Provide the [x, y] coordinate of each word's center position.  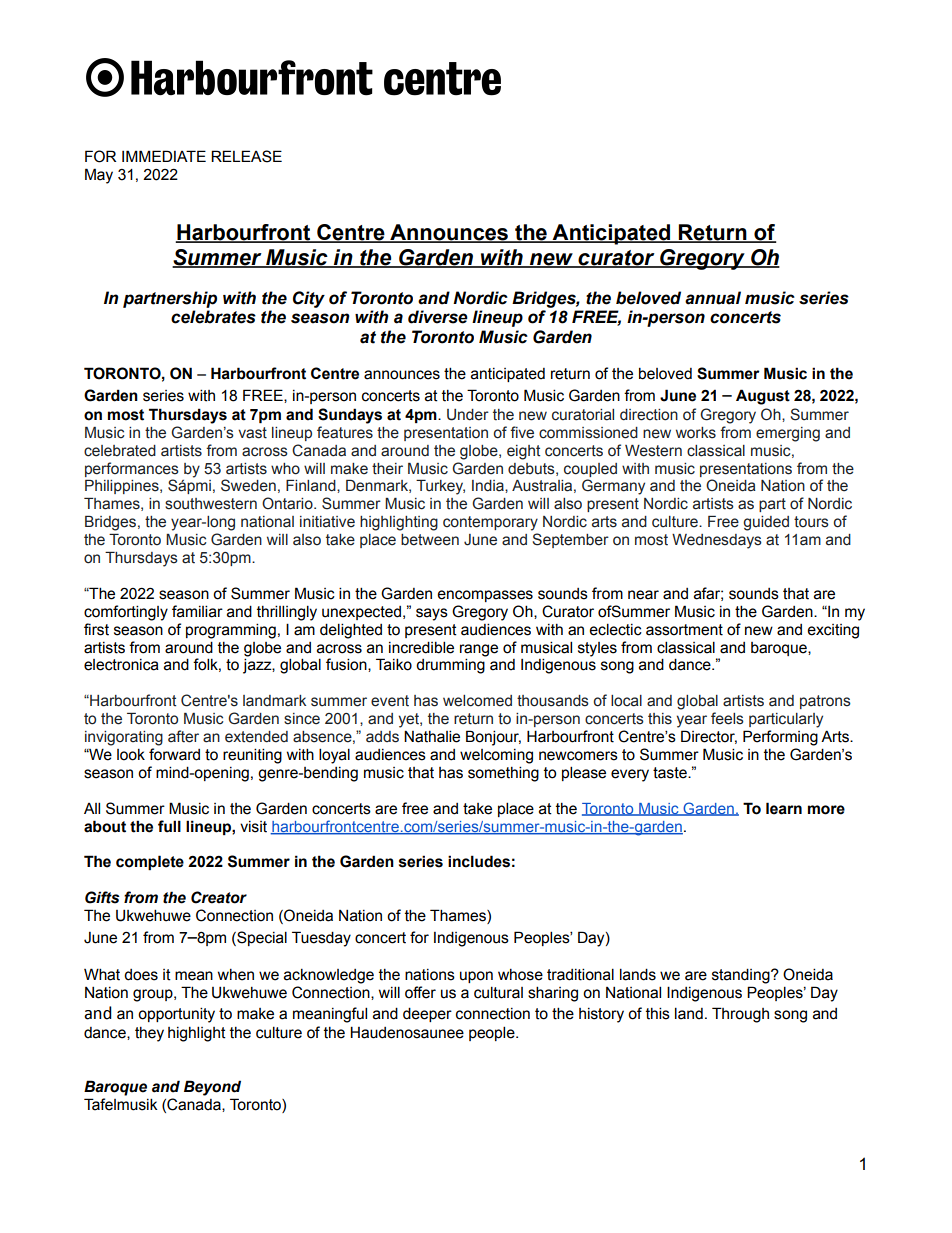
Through [740, 1015]
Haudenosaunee [407, 1032]
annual [713, 298]
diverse [438, 317]
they [149, 1034]
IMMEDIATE [164, 156]
